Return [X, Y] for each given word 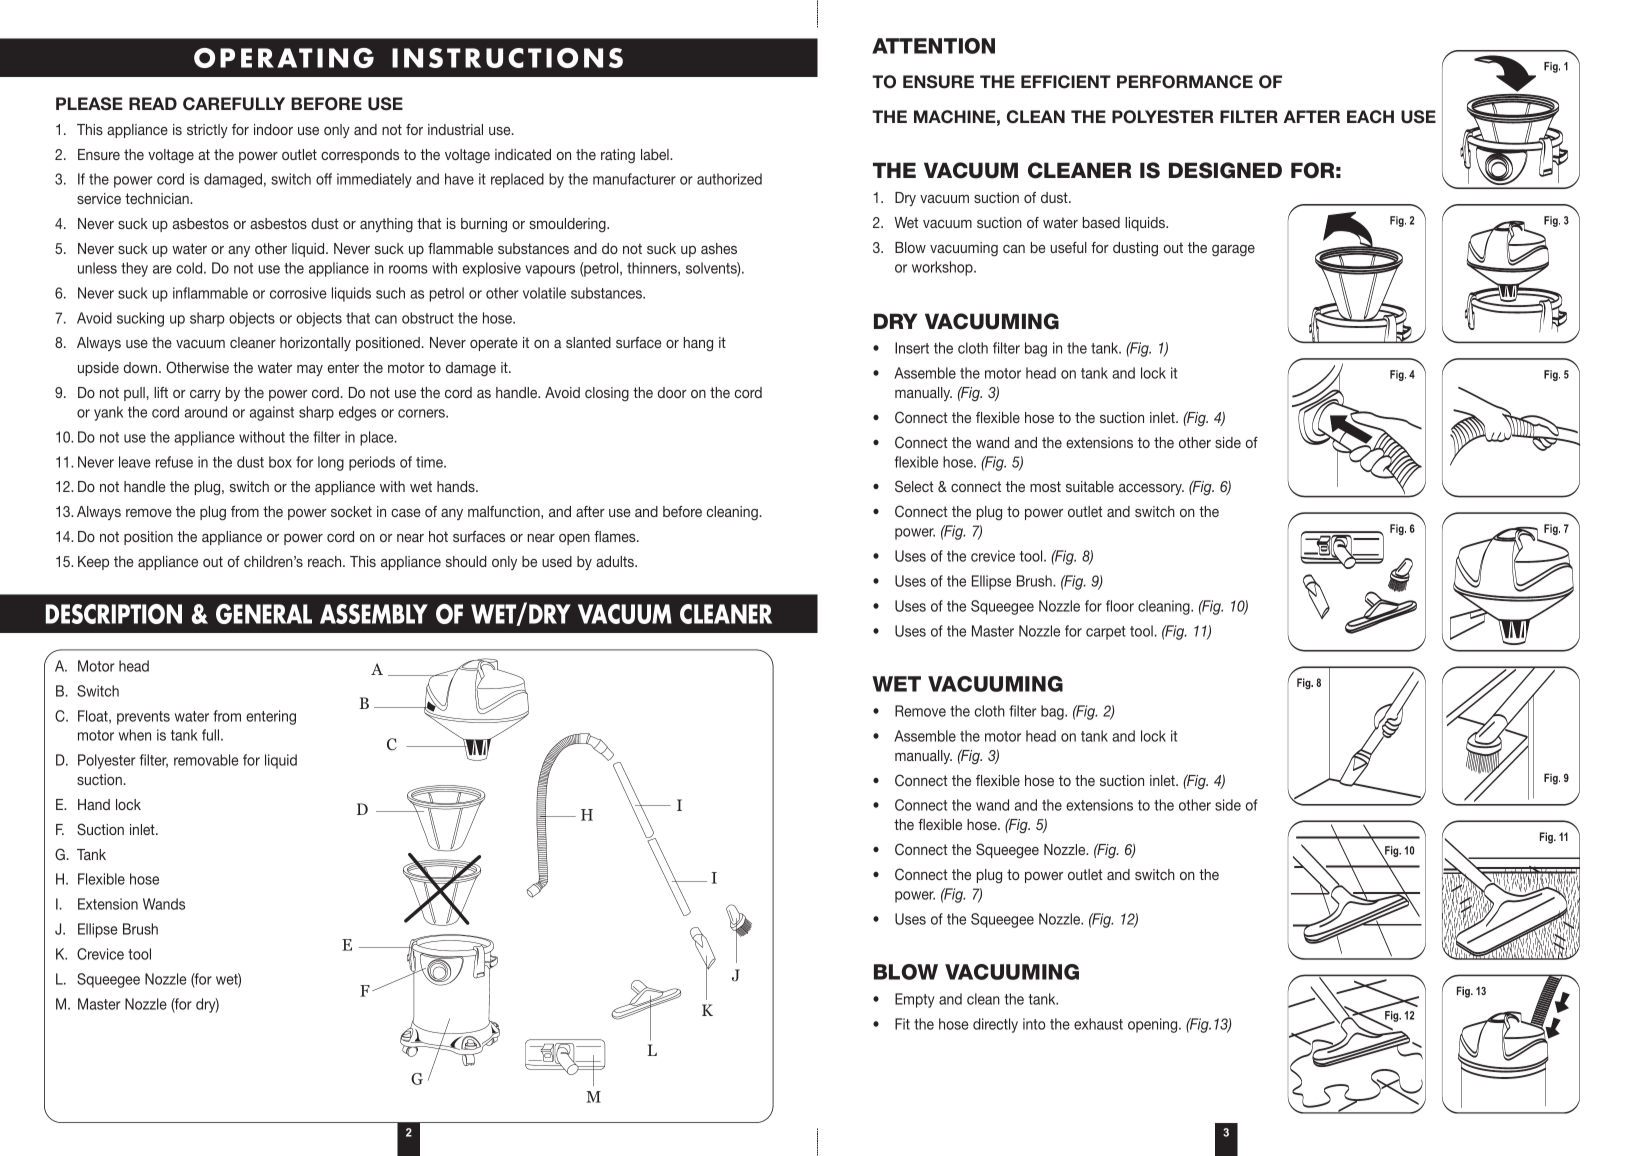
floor [1120, 606]
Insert [912, 348]
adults [616, 561]
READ [153, 103]
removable [206, 760]
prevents [143, 718]
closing [607, 394]
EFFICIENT [1066, 82]
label [656, 154]
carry [205, 395]
